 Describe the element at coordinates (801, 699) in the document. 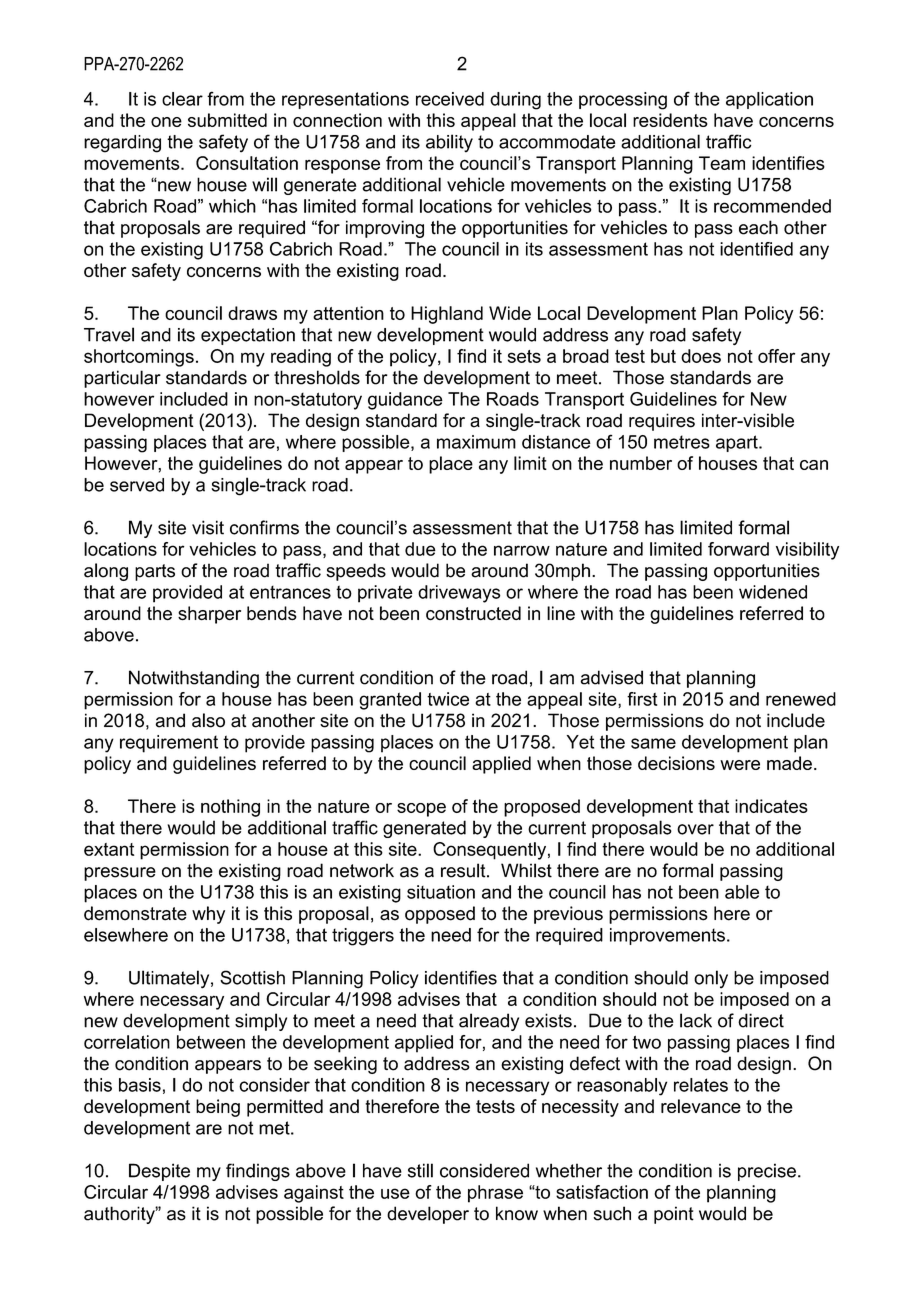

I see `renewed` at that location.
